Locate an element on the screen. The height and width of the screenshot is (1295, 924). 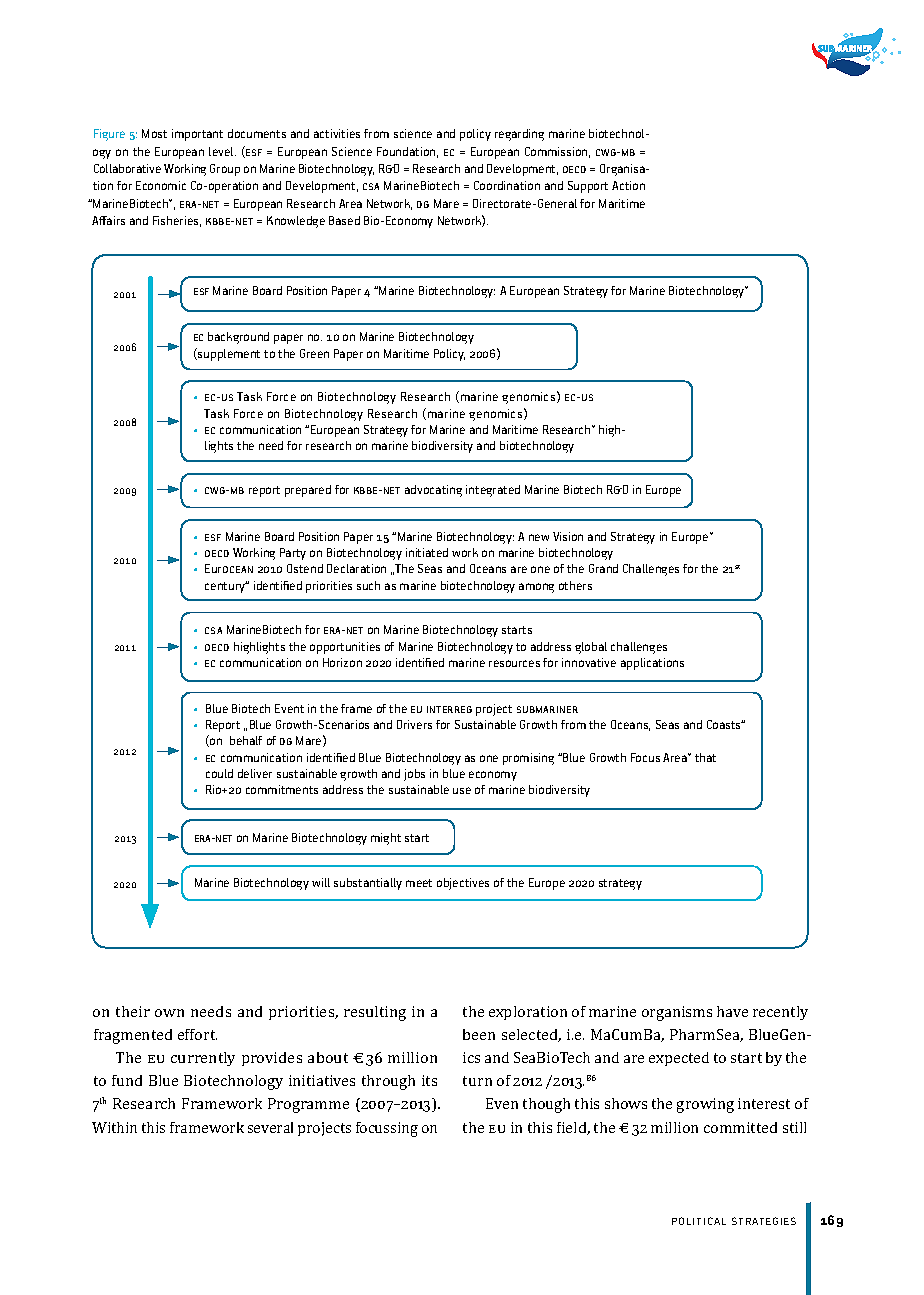
will is located at coordinates (321, 882).
